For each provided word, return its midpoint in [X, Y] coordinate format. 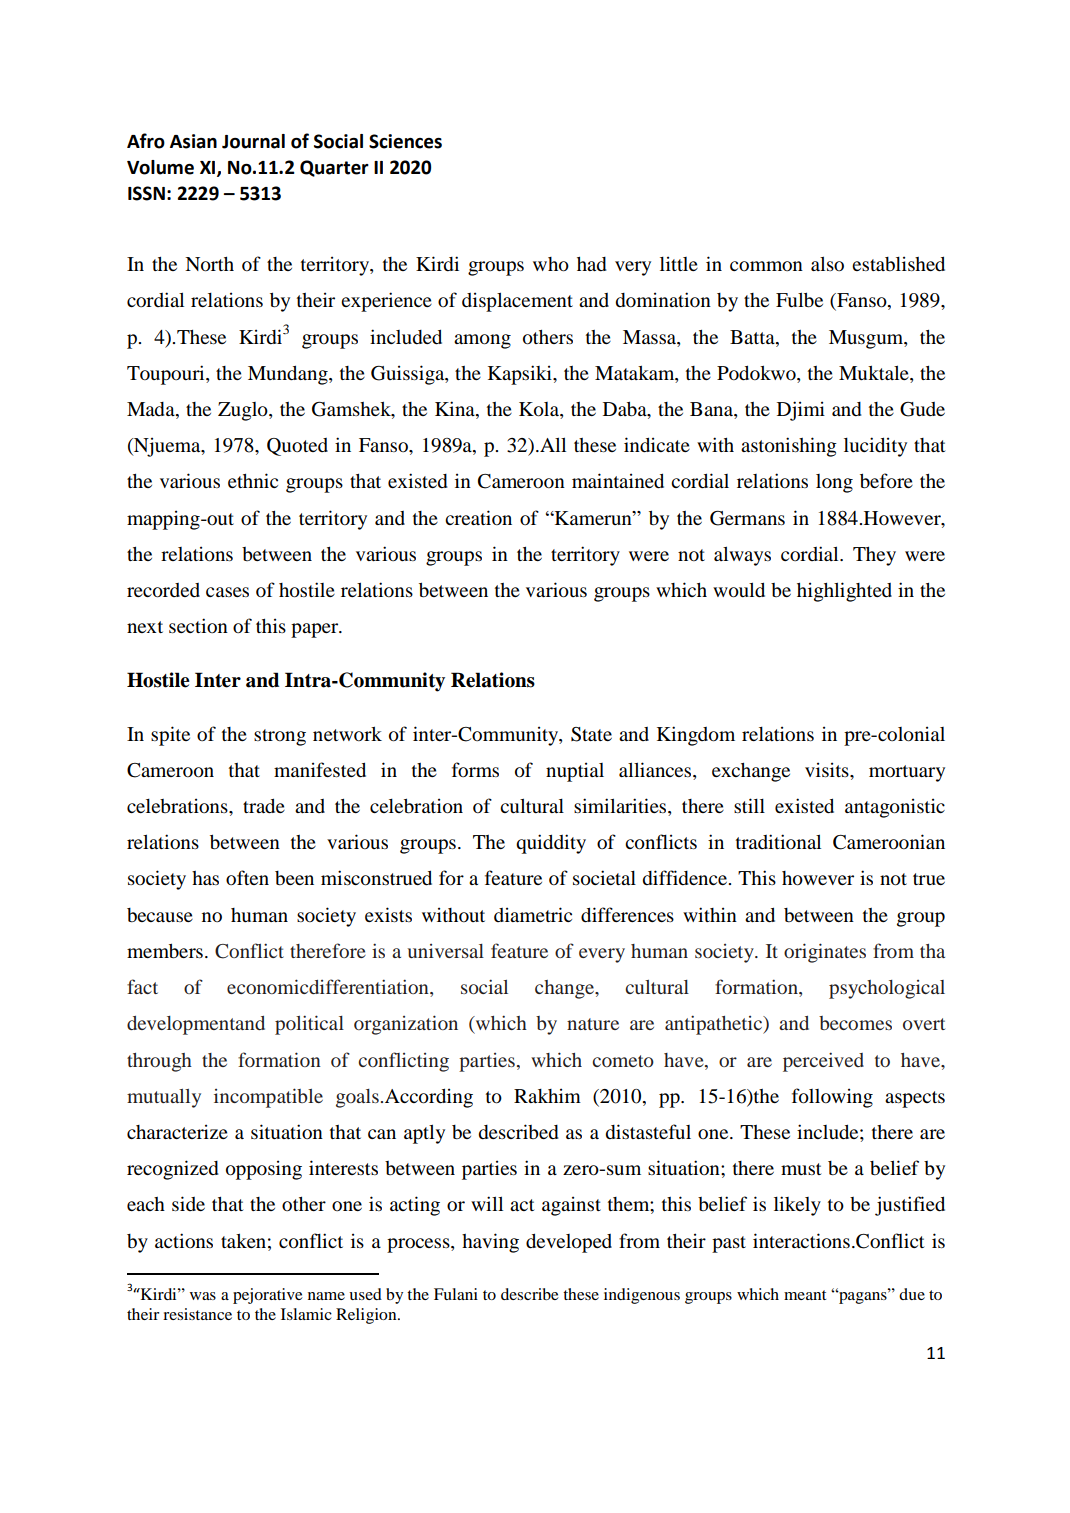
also [827, 263]
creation [478, 517]
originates [825, 953]
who [551, 264]
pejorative [268, 1296]
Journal [253, 141]
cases [227, 592]
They [874, 556]
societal [604, 878]
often [247, 877]
